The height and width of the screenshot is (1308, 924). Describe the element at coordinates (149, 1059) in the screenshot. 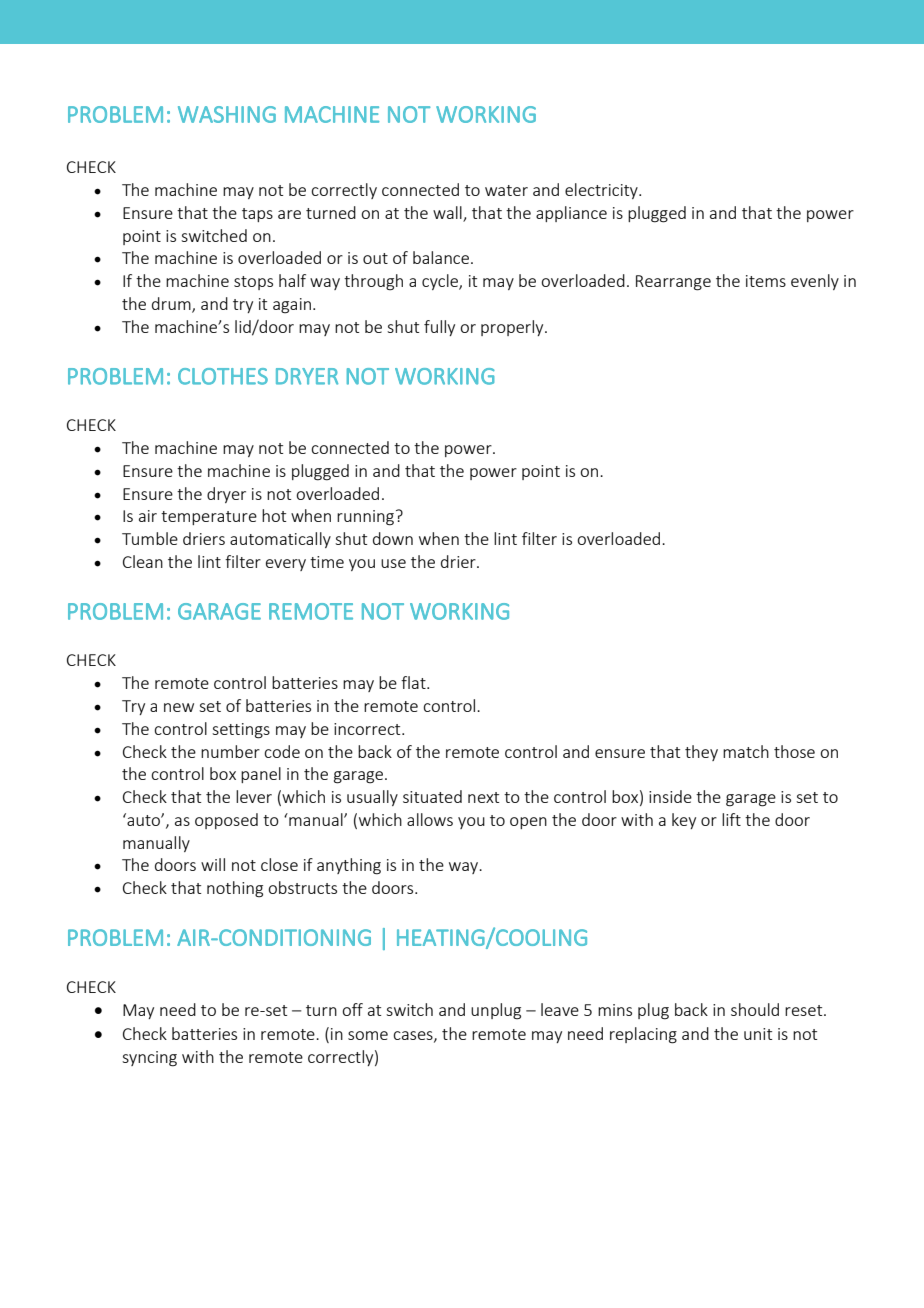

I see `syncing` at that location.
